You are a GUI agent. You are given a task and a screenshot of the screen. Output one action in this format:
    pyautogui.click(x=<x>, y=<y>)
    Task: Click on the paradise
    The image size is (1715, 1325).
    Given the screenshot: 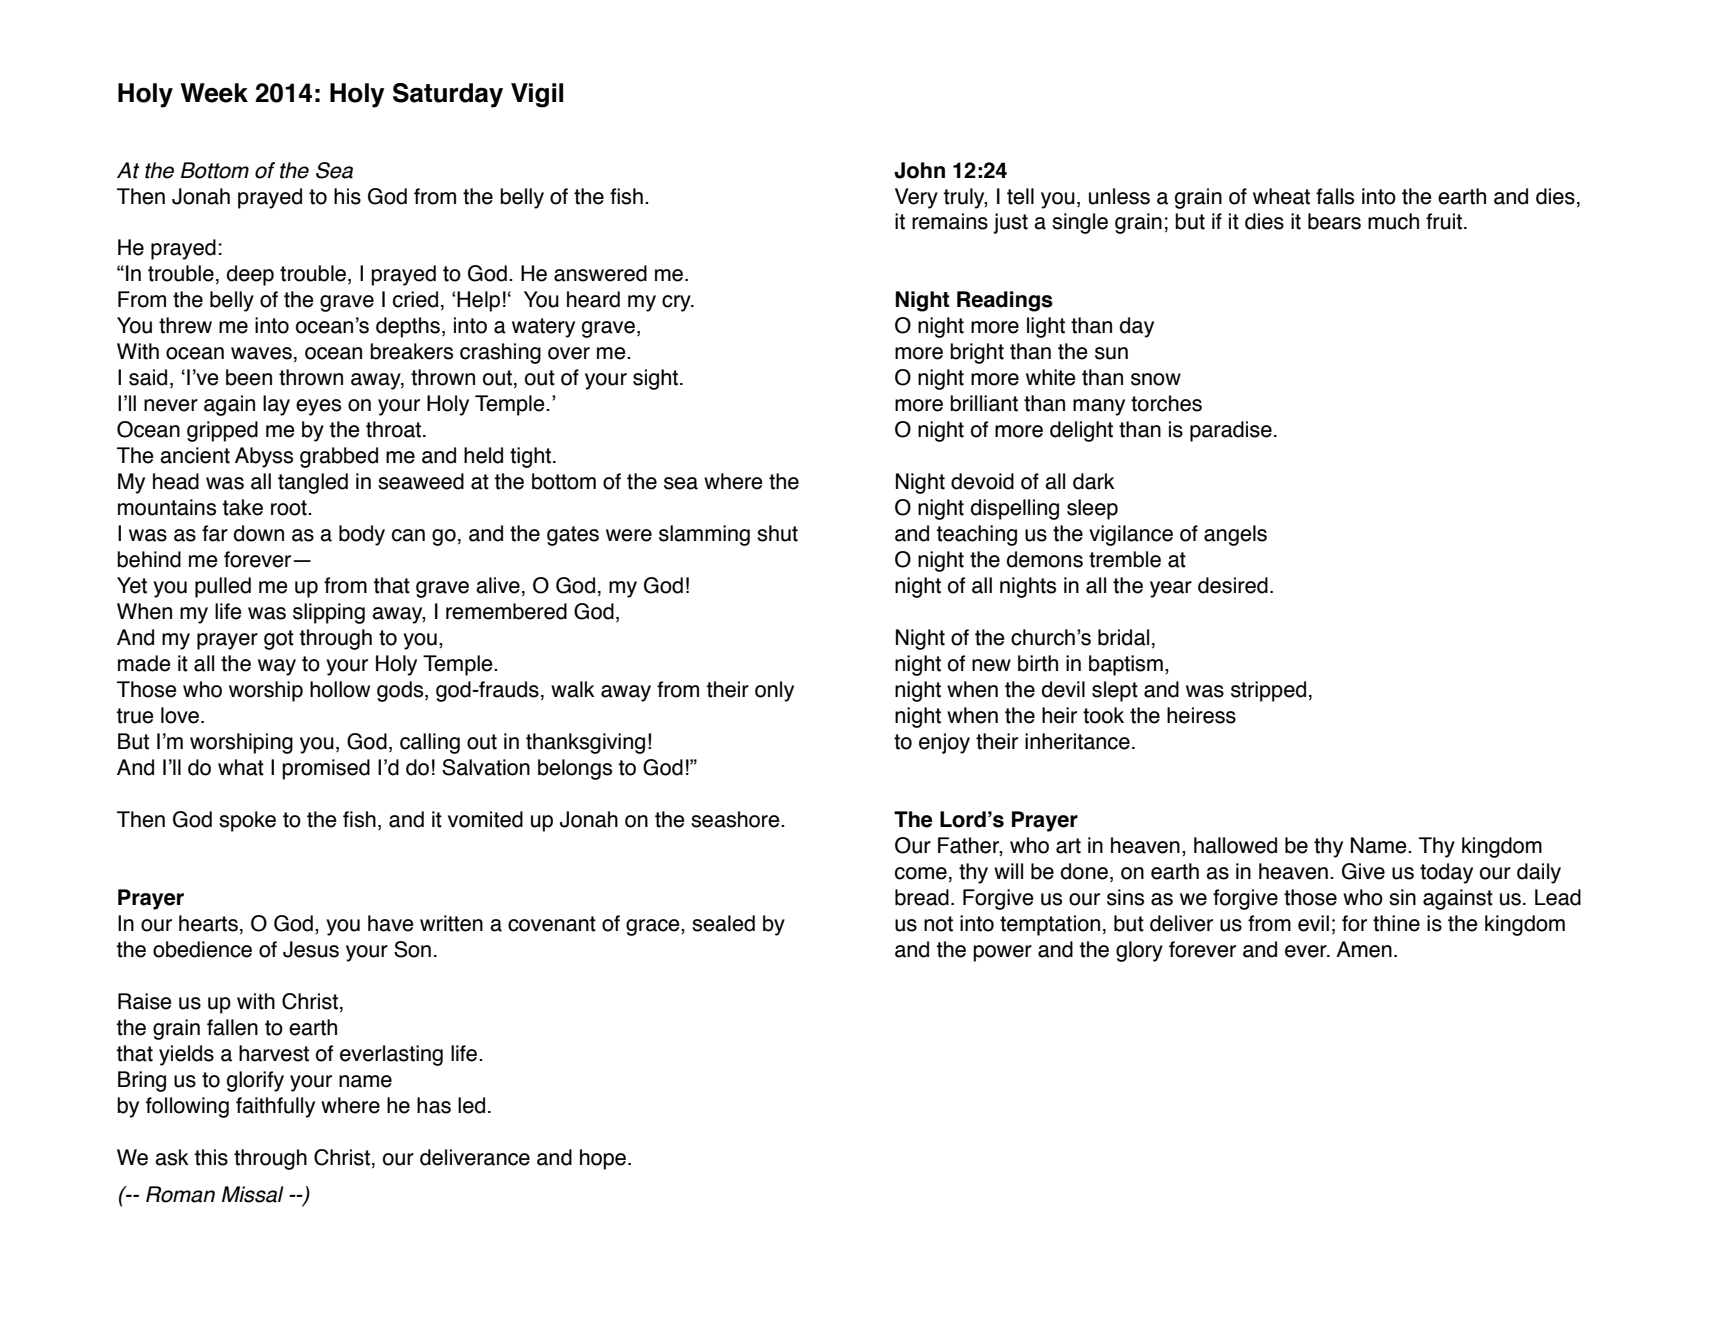 What is the action you would take?
    pyautogui.click(x=1231, y=431)
